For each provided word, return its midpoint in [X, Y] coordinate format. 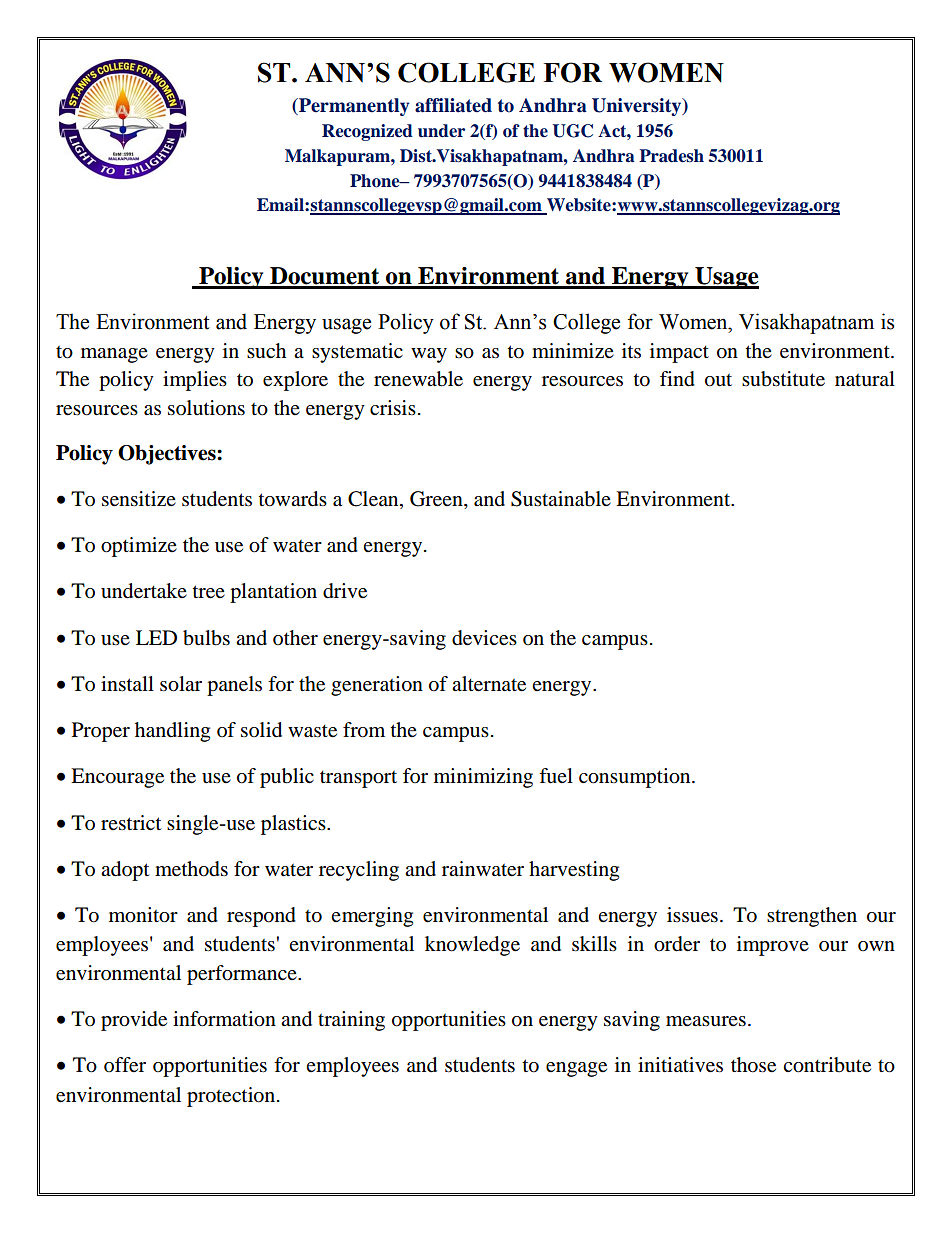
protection [232, 1097]
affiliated [453, 105]
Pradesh [671, 156]
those [753, 1065]
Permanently [353, 107]
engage [576, 1069]
